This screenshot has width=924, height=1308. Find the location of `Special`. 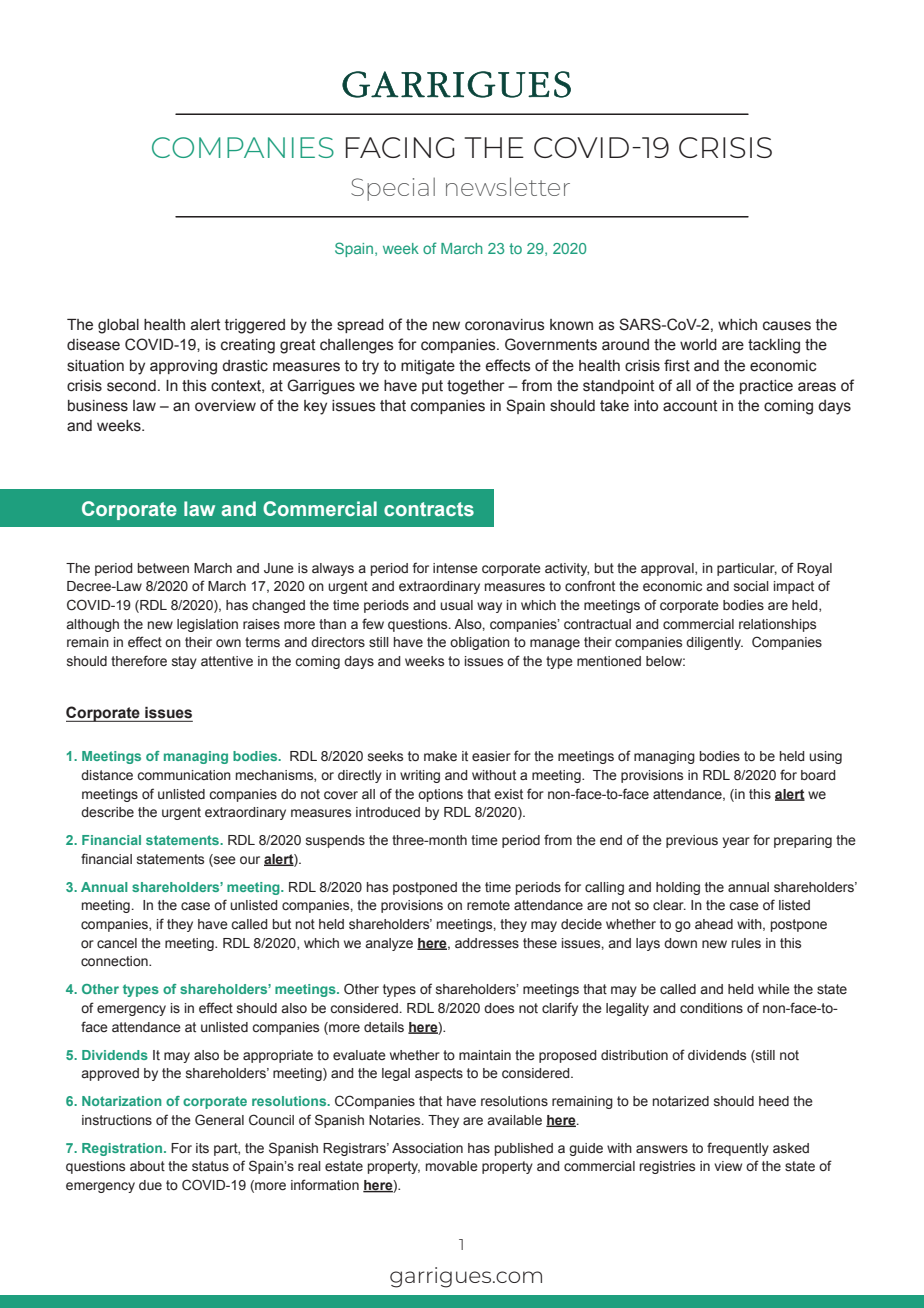

Special is located at coordinates (393, 189).
